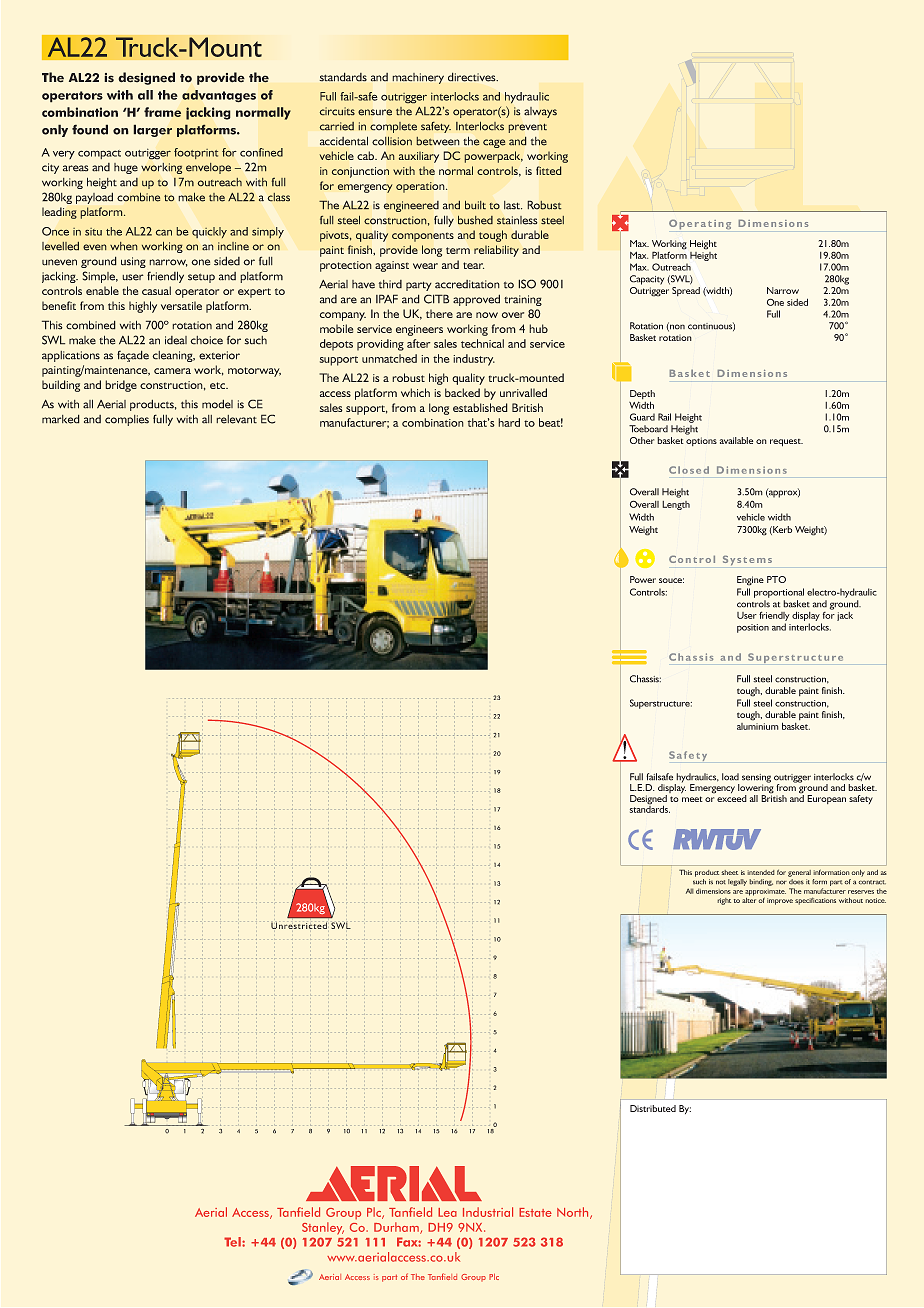 The image size is (924, 1308). What do you see at coordinates (127, 420) in the page?
I see `complies` at bounding box center [127, 420].
